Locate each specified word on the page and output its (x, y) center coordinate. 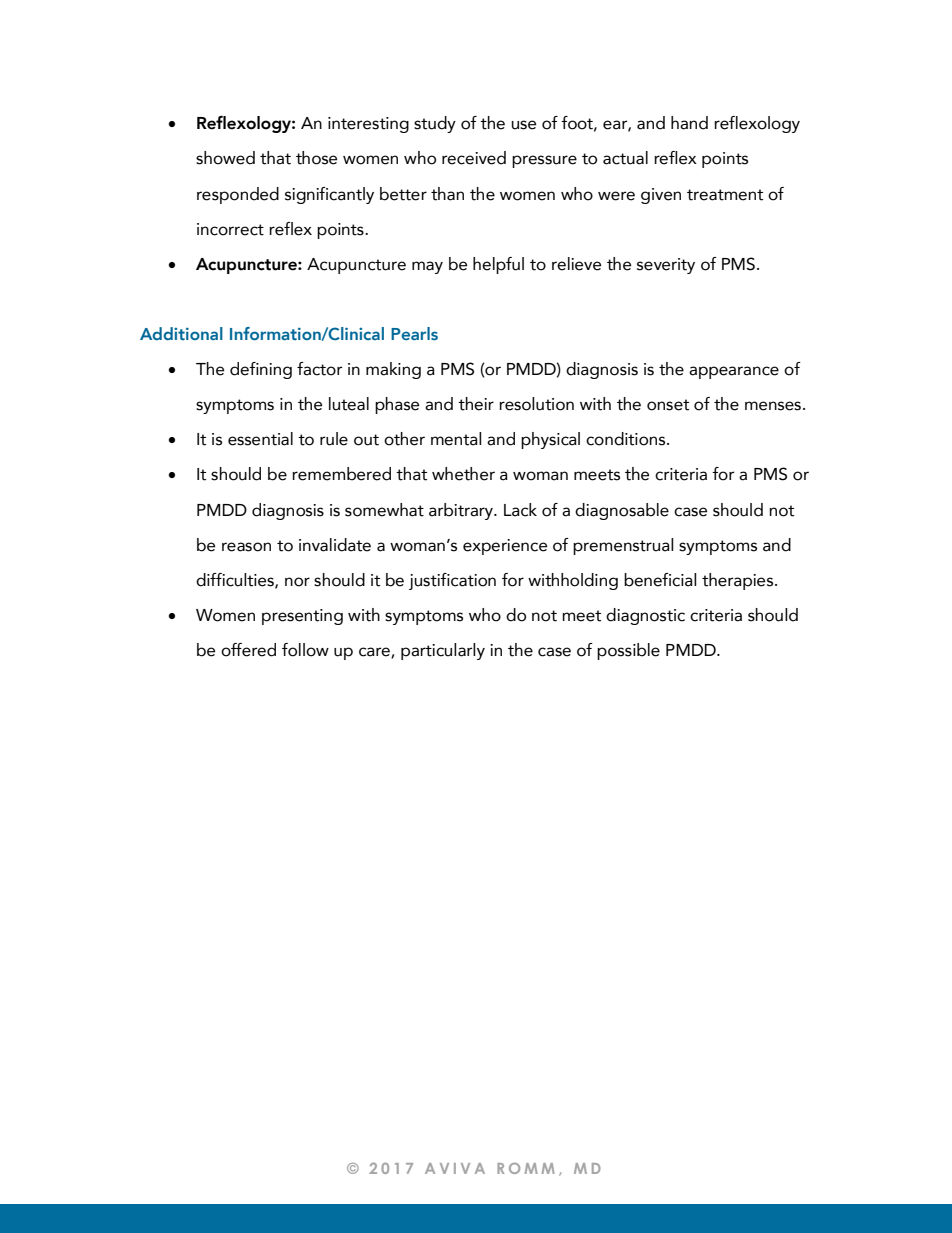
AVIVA (455, 1168)
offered (248, 650)
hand (689, 123)
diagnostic (645, 616)
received (474, 158)
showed (225, 158)
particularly (443, 651)
